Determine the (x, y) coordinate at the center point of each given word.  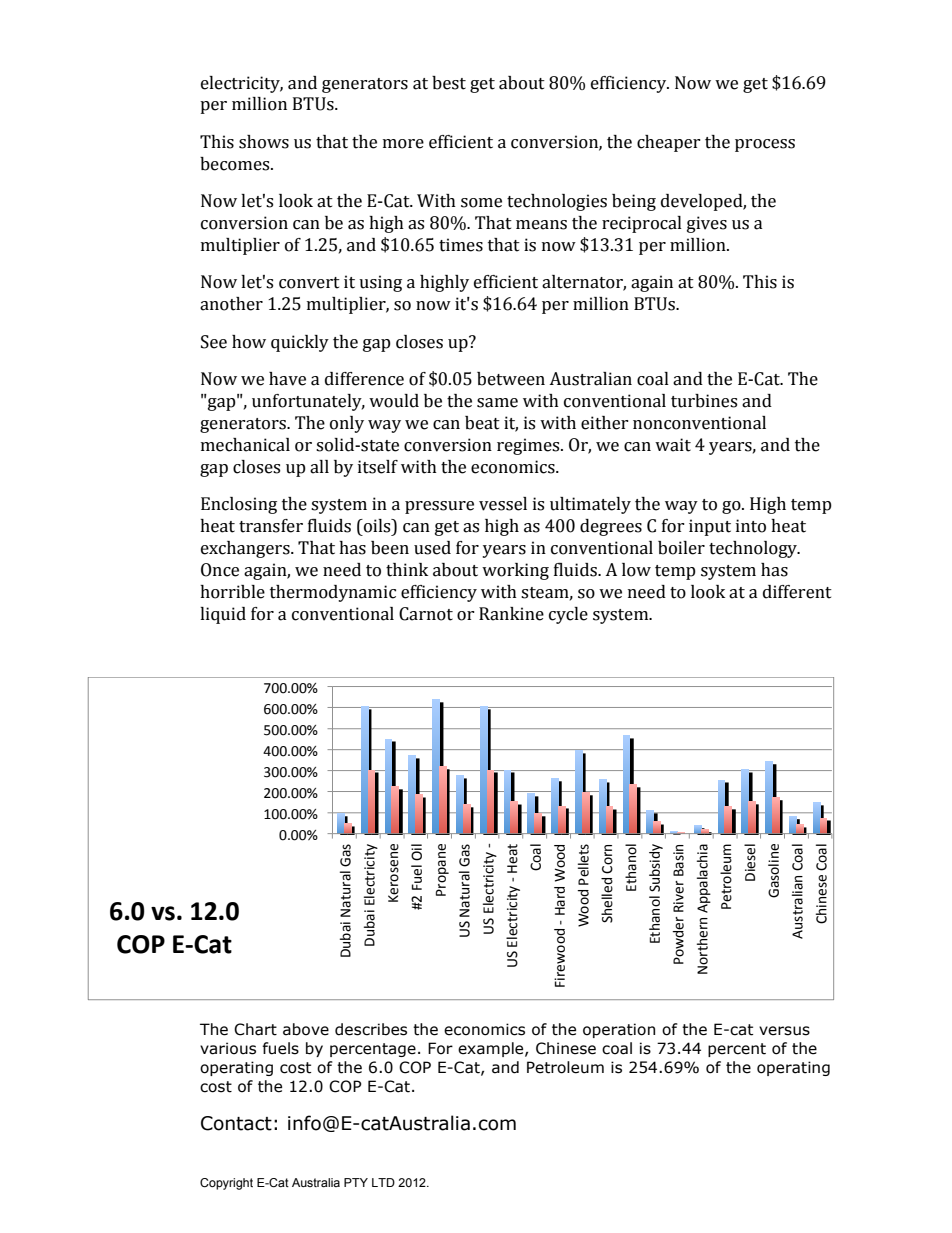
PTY (356, 1182)
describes (371, 1029)
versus (784, 1031)
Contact (236, 1123)
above (306, 1029)
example (492, 1049)
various (228, 1048)
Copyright (226, 1184)
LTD (383, 1182)
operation (619, 1030)
